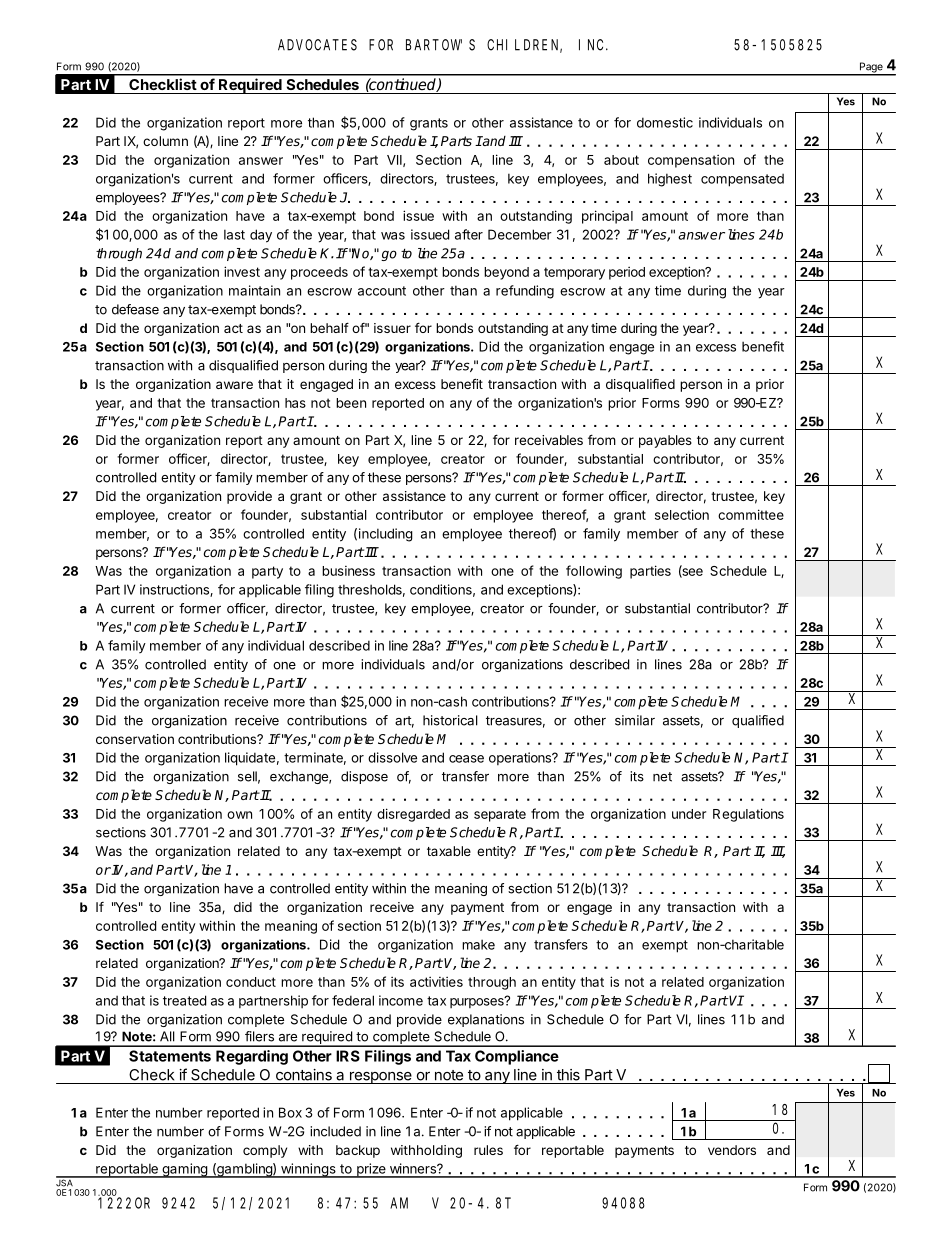  Describe the element at coordinates (748, 815) in the screenshot. I see `Regulations` at that location.
